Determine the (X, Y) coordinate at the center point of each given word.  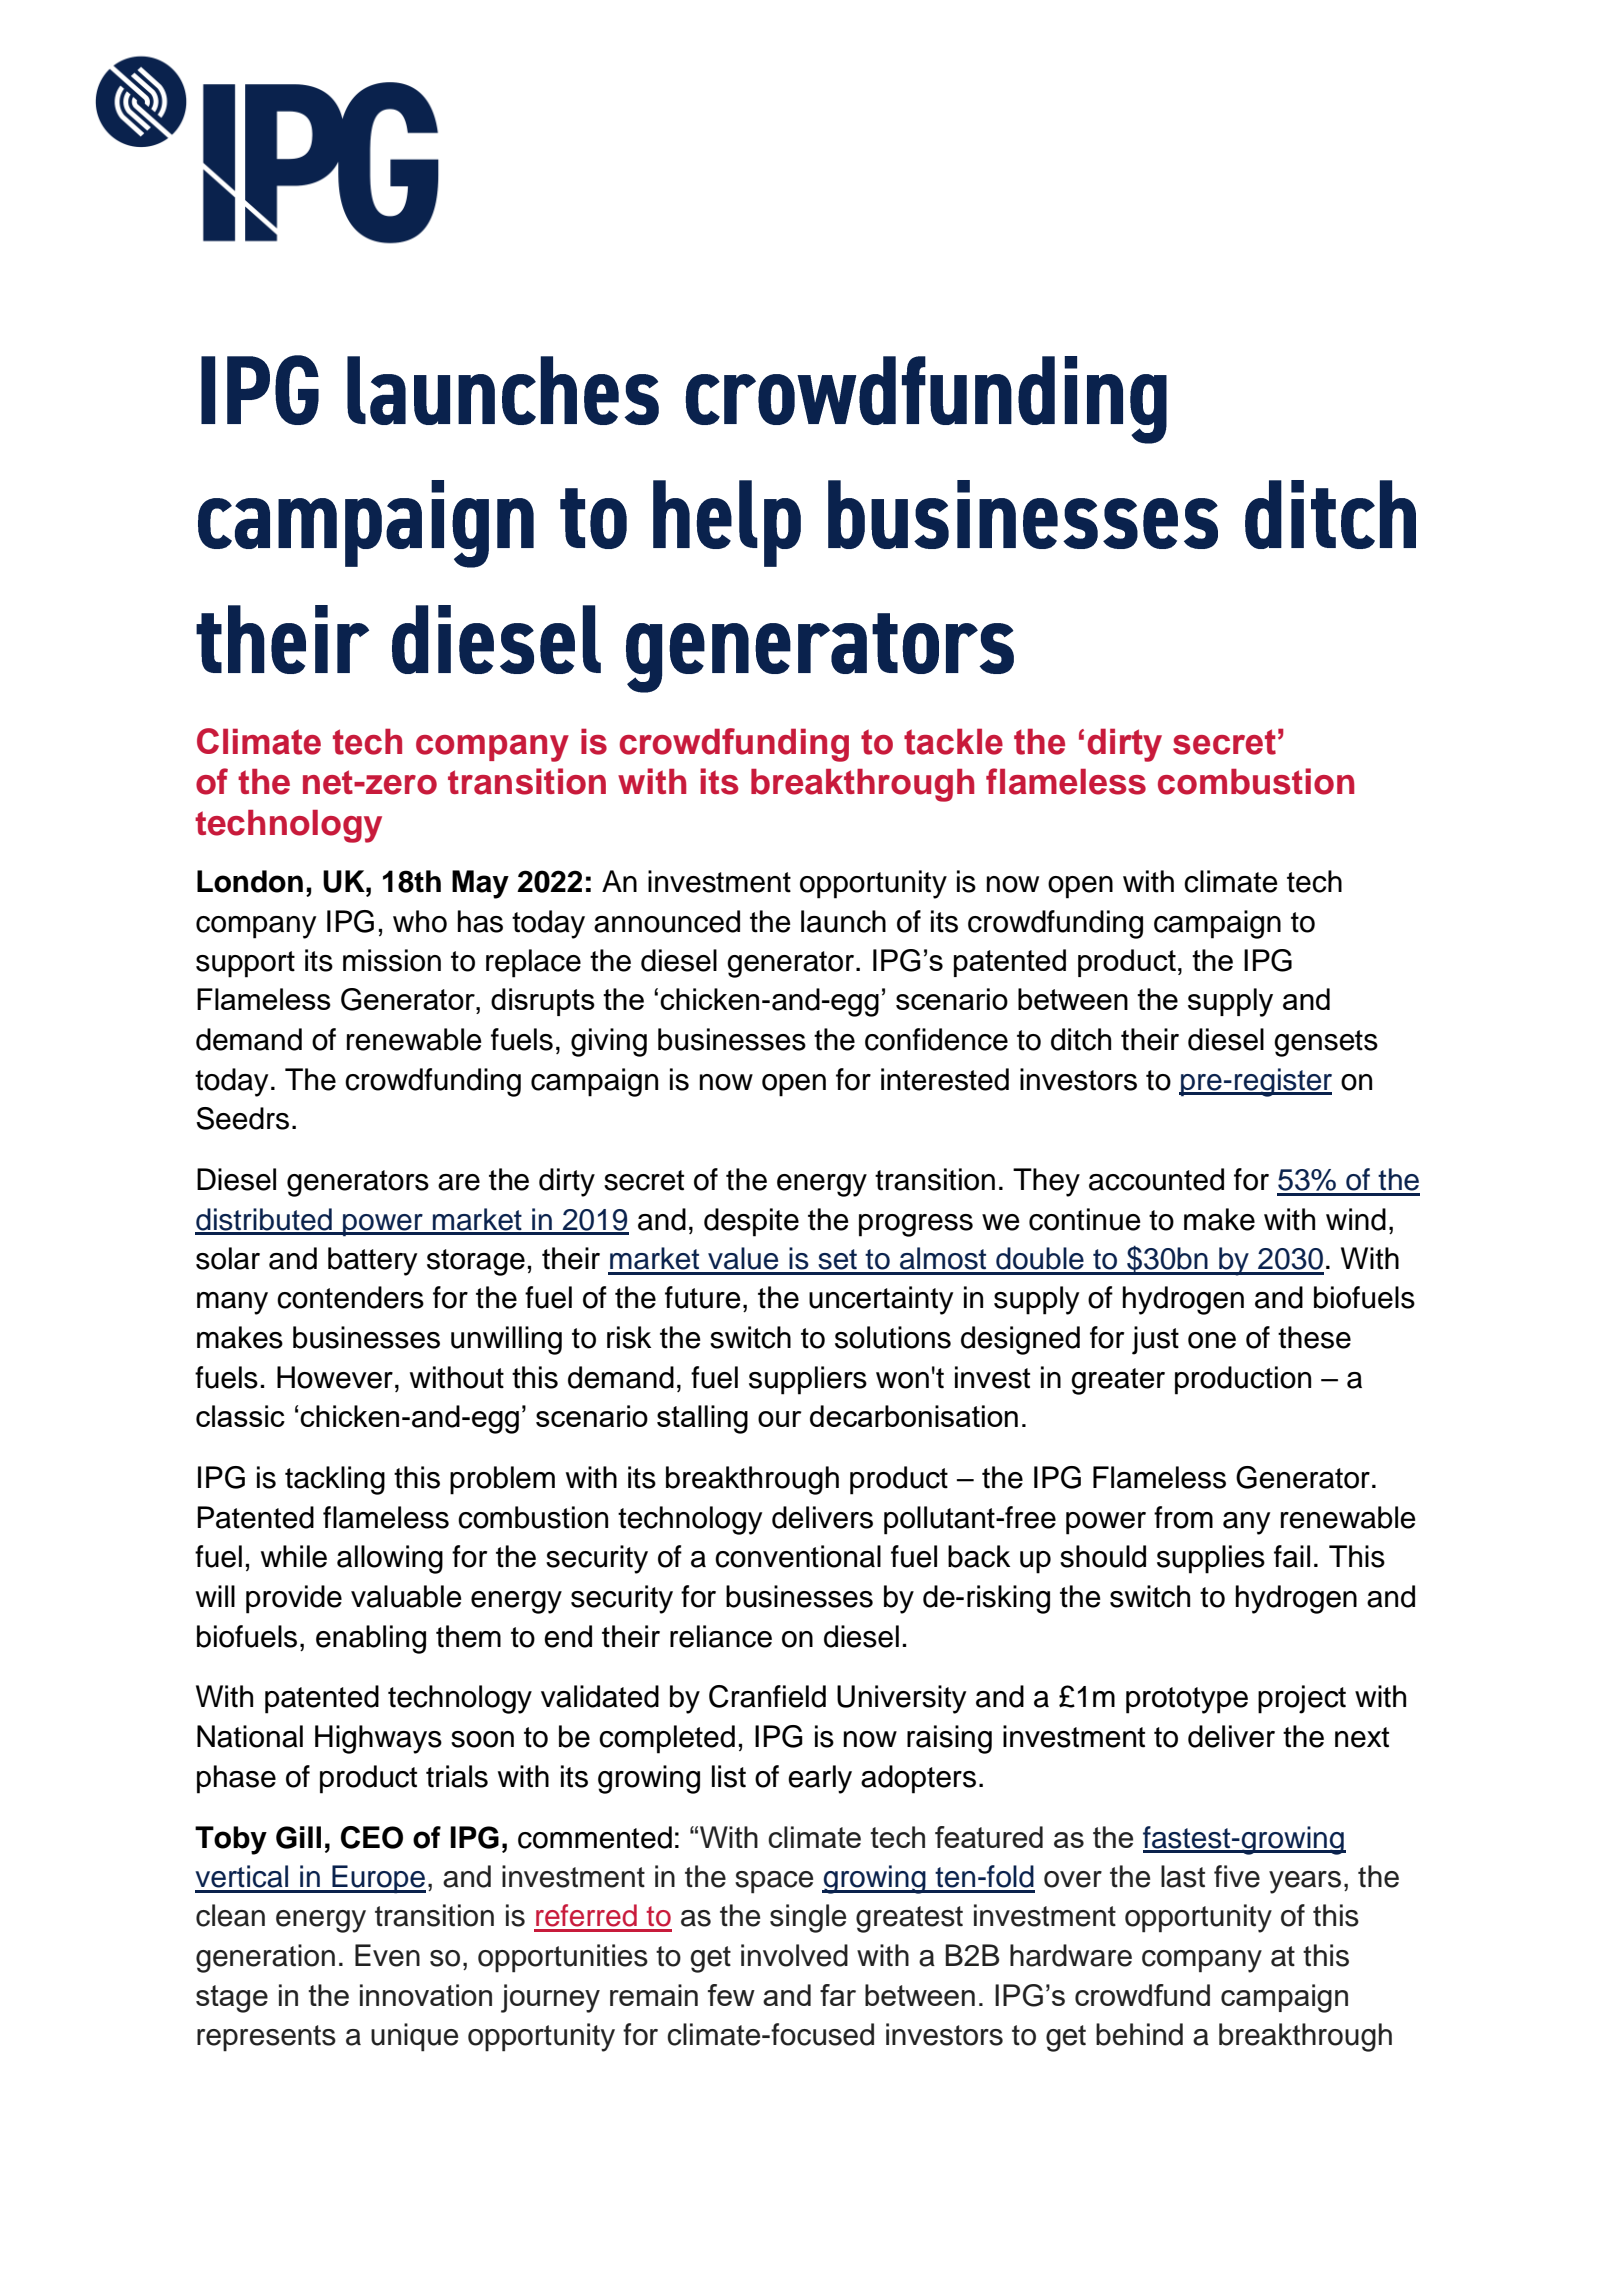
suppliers (808, 1380)
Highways (378, 1739)
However (335, 1377)
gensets (1326, 1043)
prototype (1187, 1700)
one (1212, 1340)
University (901, 1699)
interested (945, 1079)
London (250, 881)
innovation (426, 1995)
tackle (953, 741)
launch (843, 921)
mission (392, 960)
